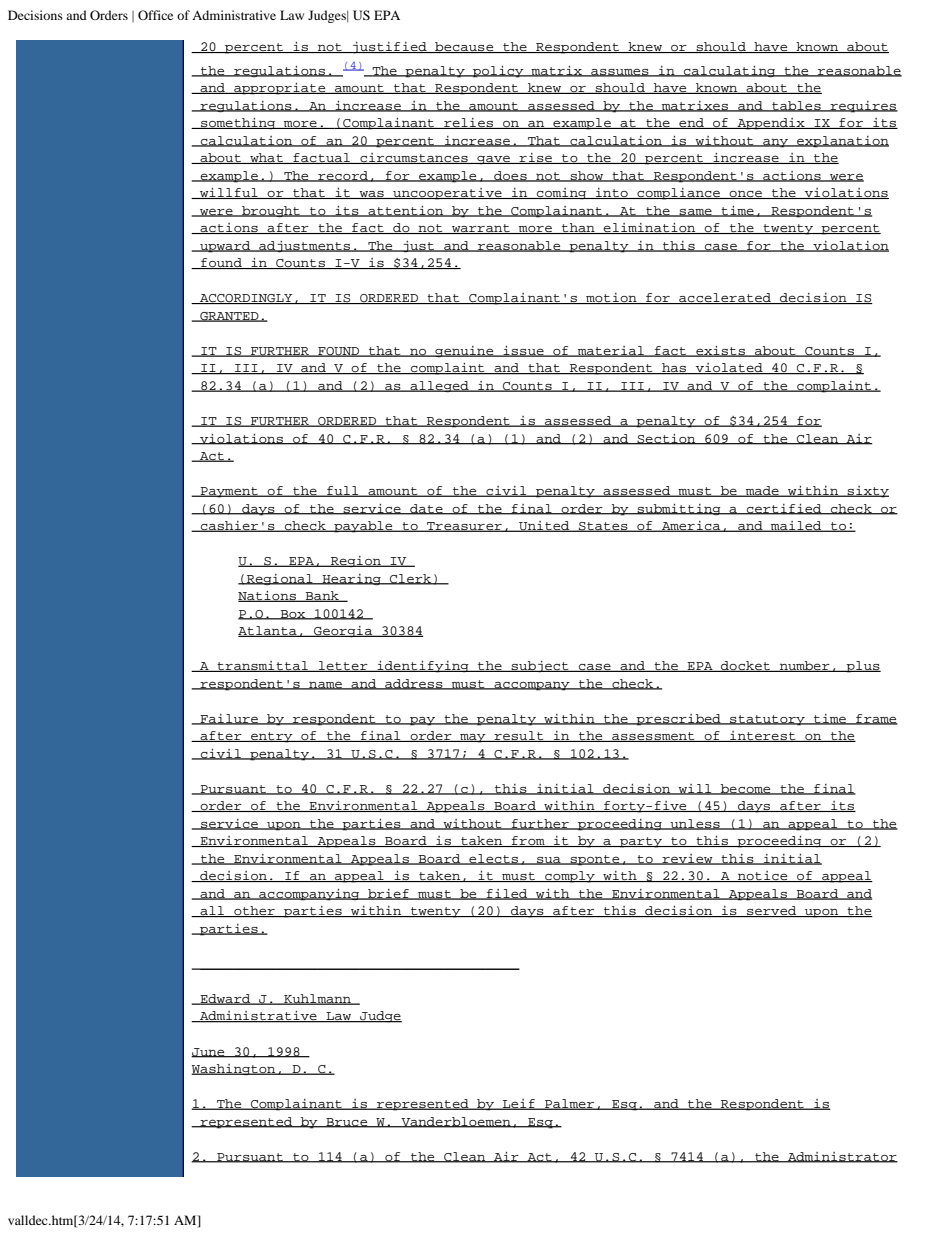 The image size is (952, 1233). I want to click on GRANTED, so click(229, 317).
